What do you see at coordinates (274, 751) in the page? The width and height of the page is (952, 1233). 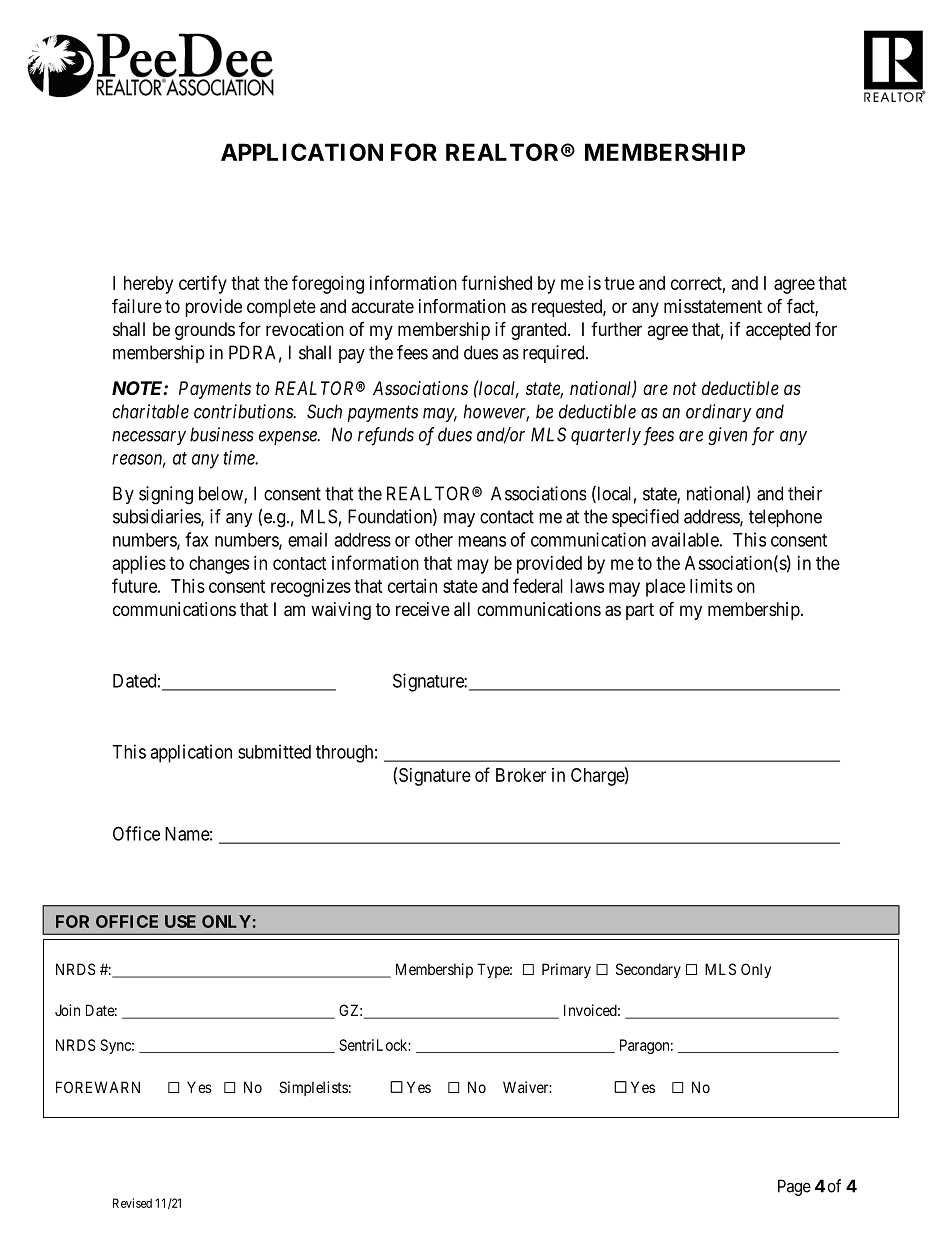 I see `submitted` at bounding box center [274, 751].
